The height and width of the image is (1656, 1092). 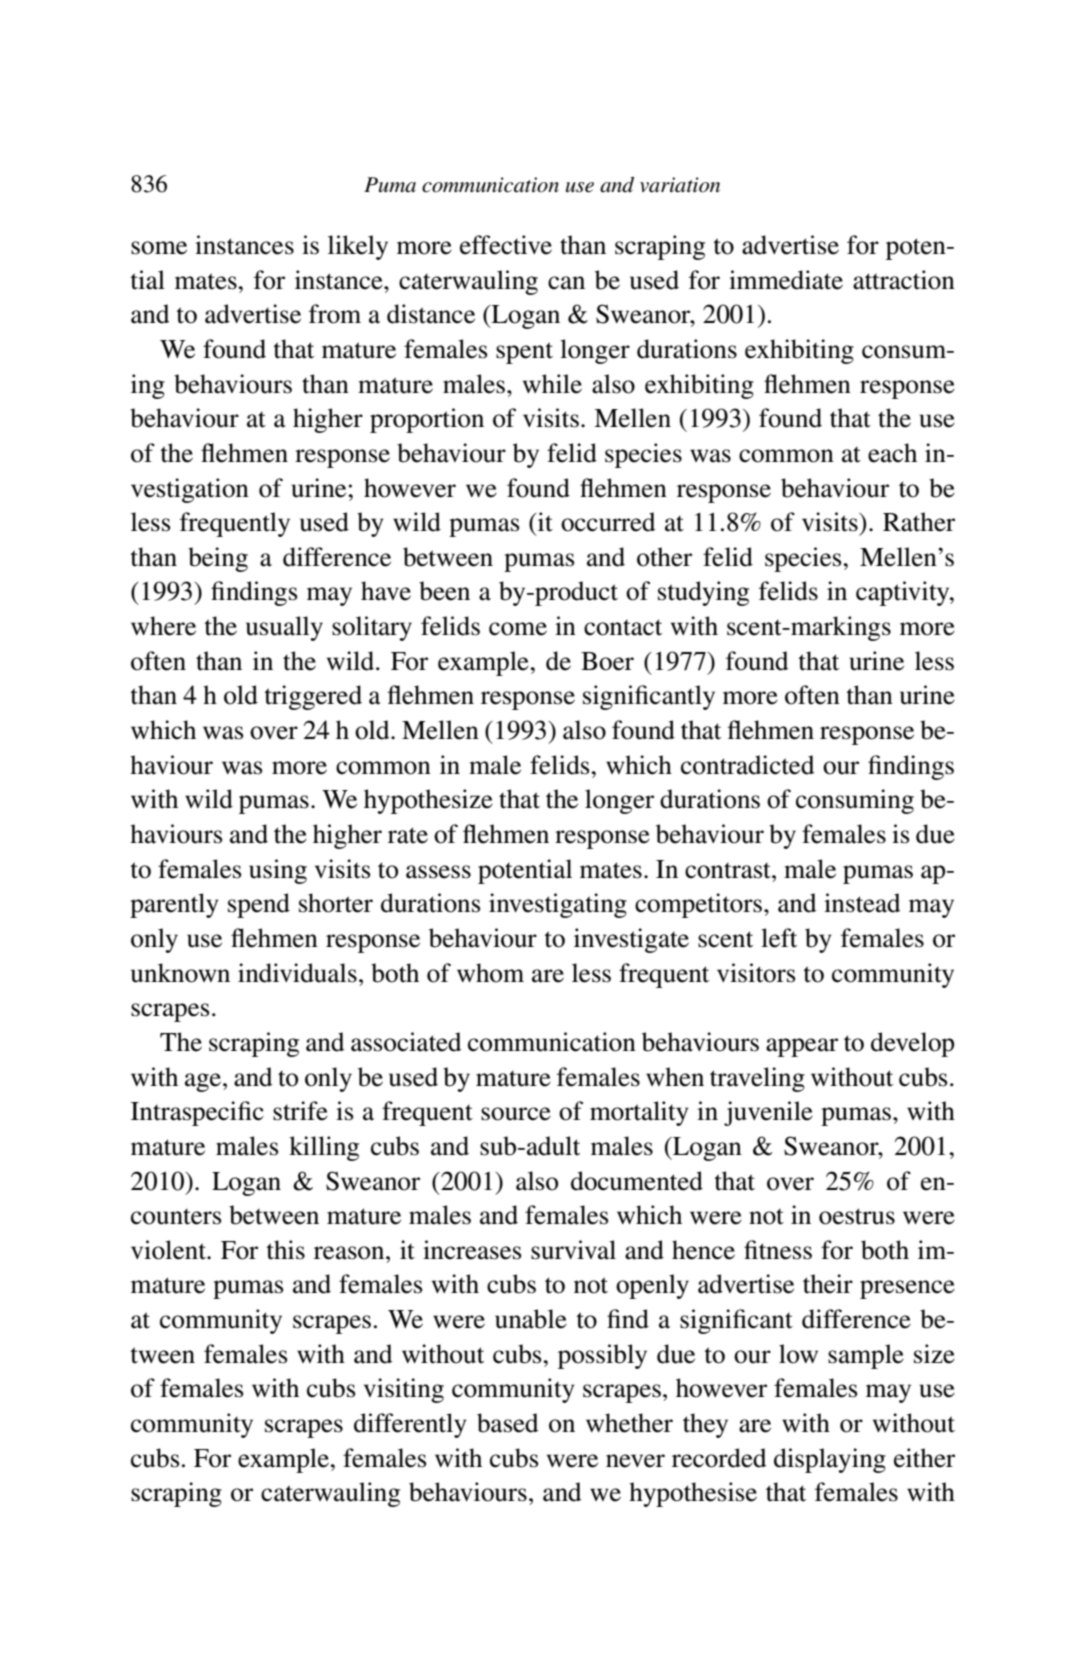 What do you see at coordinates (802, 1047) in the image?
I see `appear` at bounding box center [802, 1047].
